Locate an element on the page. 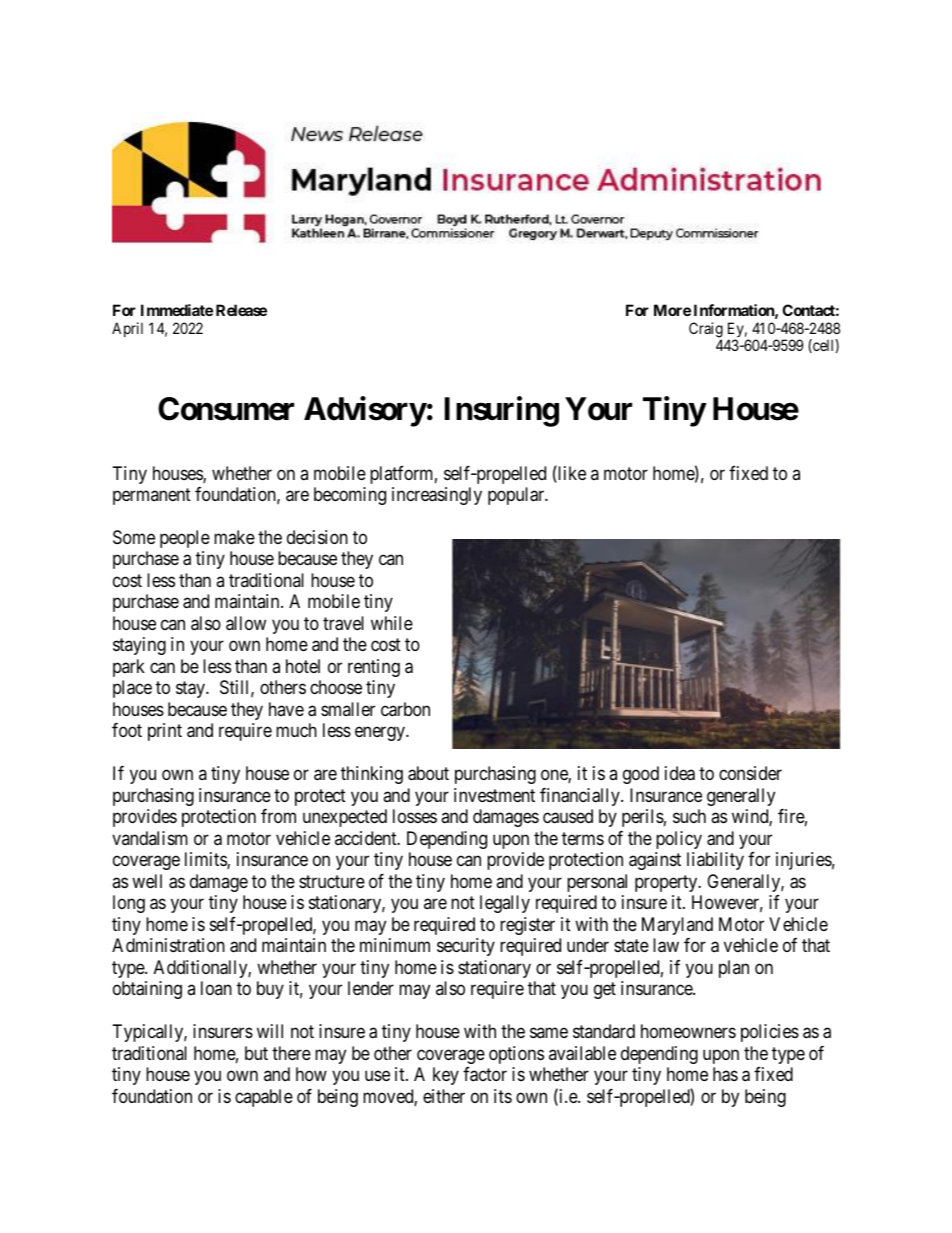  Release is located at coordinates (241, 310).
